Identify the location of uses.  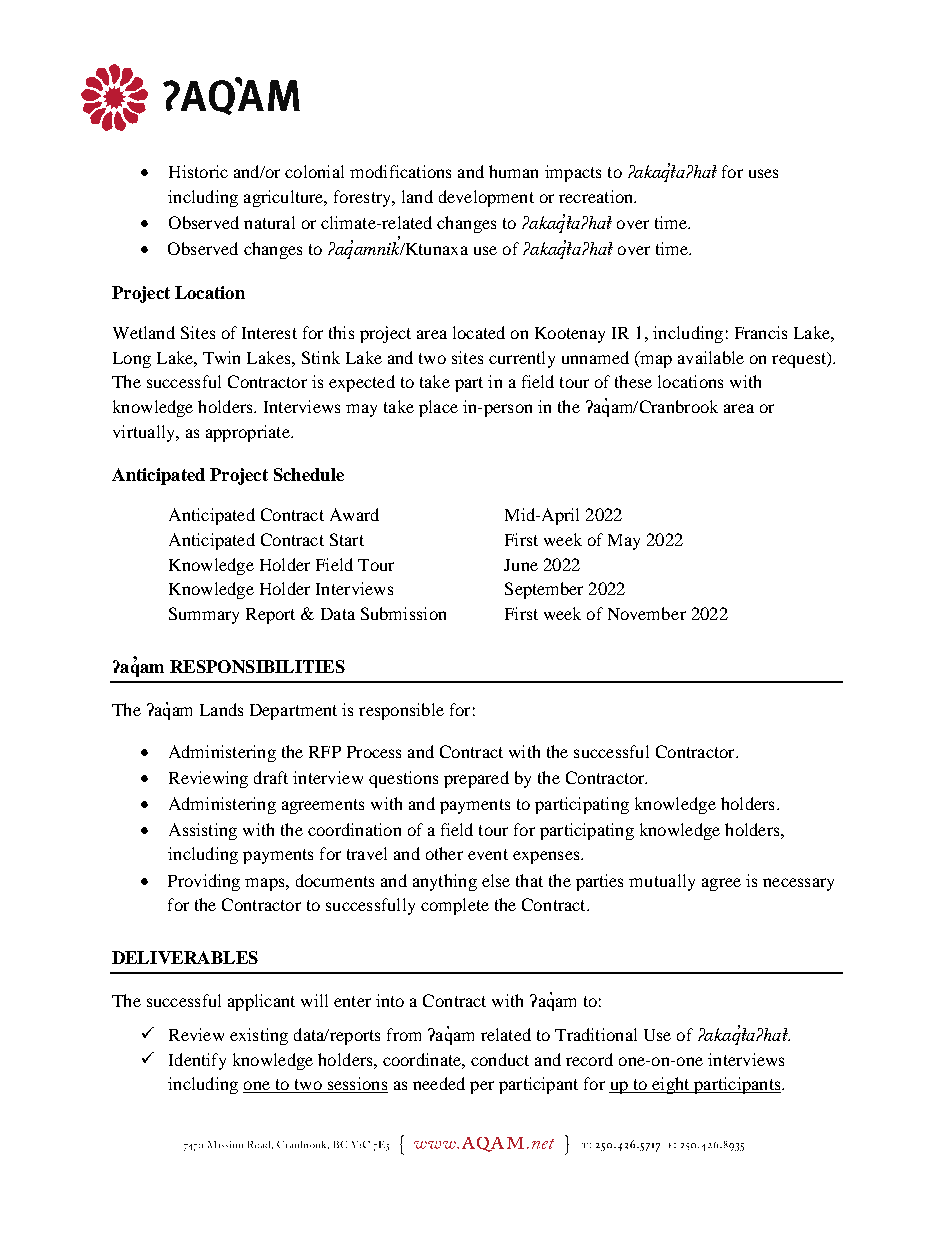
(763, 173).
